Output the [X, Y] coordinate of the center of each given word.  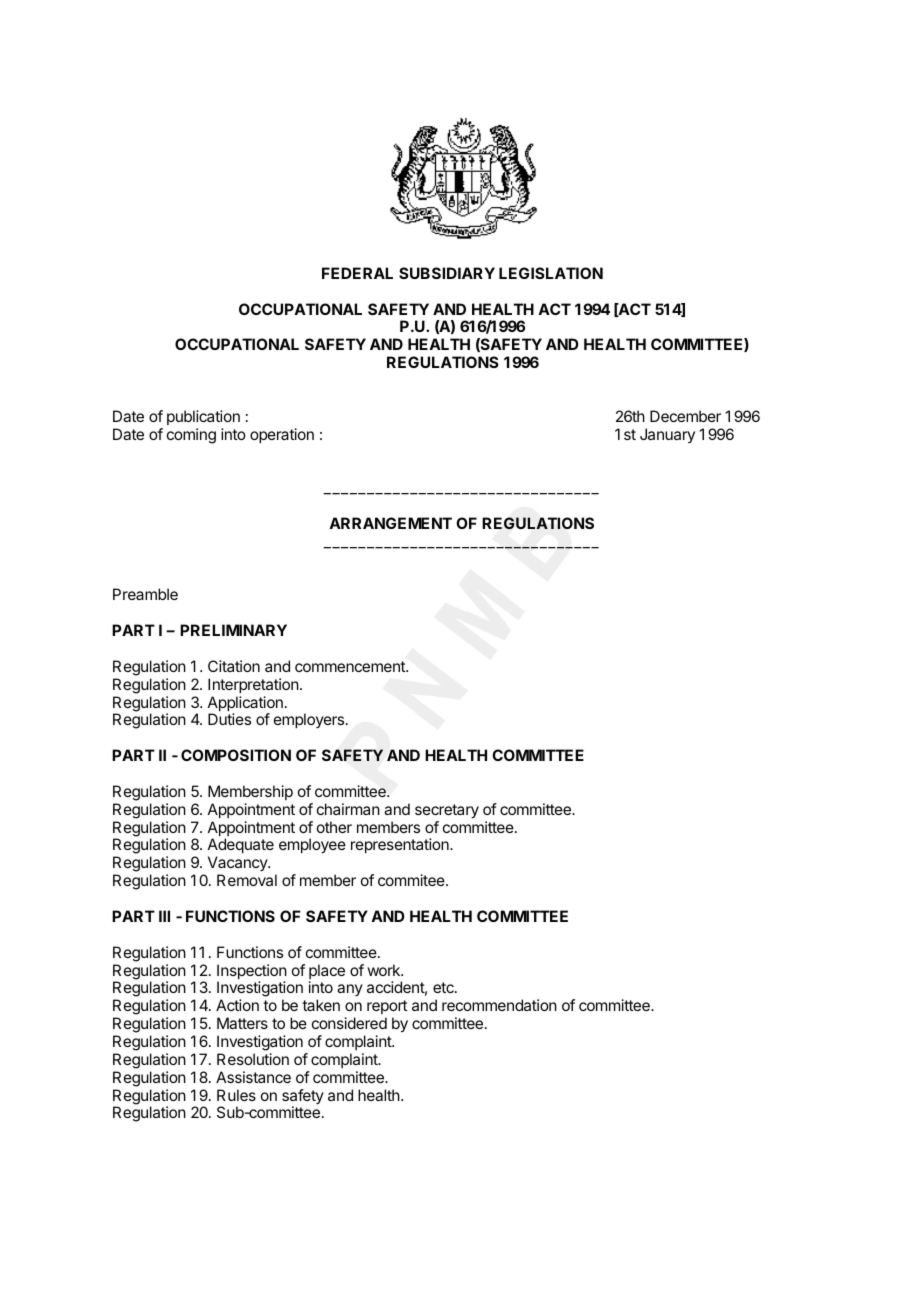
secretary [447, 811]
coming [191, 436]
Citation [234, 666]
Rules [236, 1095]
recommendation [499, 1005]
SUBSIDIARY [447, 273]
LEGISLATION [551, 273]
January [667, 435]
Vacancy [238, 865]
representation [401, 845]
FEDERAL [357, 273]
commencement [351, 666]
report [387, 1007]
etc [444, 987]
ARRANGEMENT [390, 523]
